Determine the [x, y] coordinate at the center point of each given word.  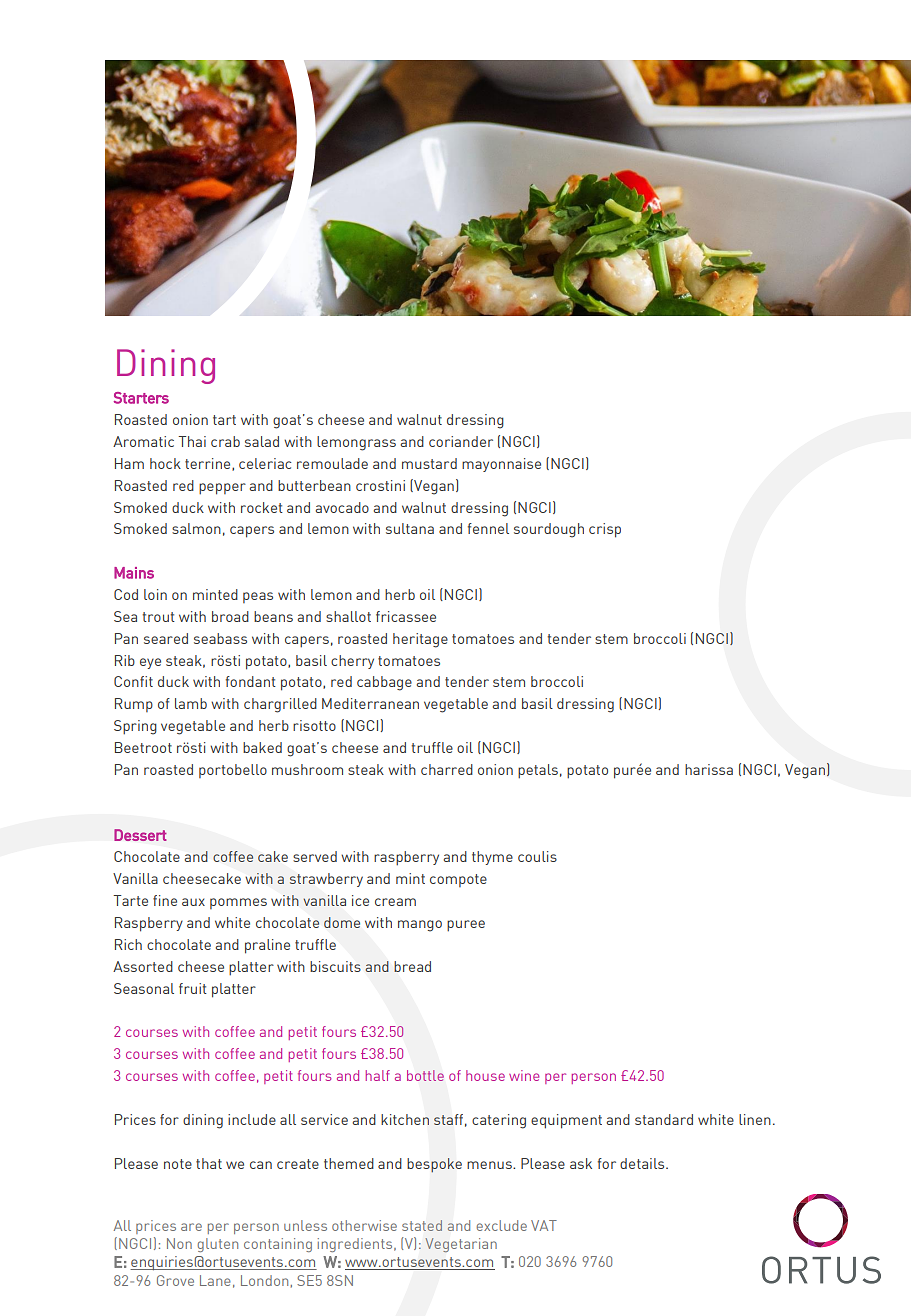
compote [458, 880]
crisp [605, 530]
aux [193, 902]
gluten [217, 1245]
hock [165, 463]
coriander [461, 441]
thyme [492, 858]
